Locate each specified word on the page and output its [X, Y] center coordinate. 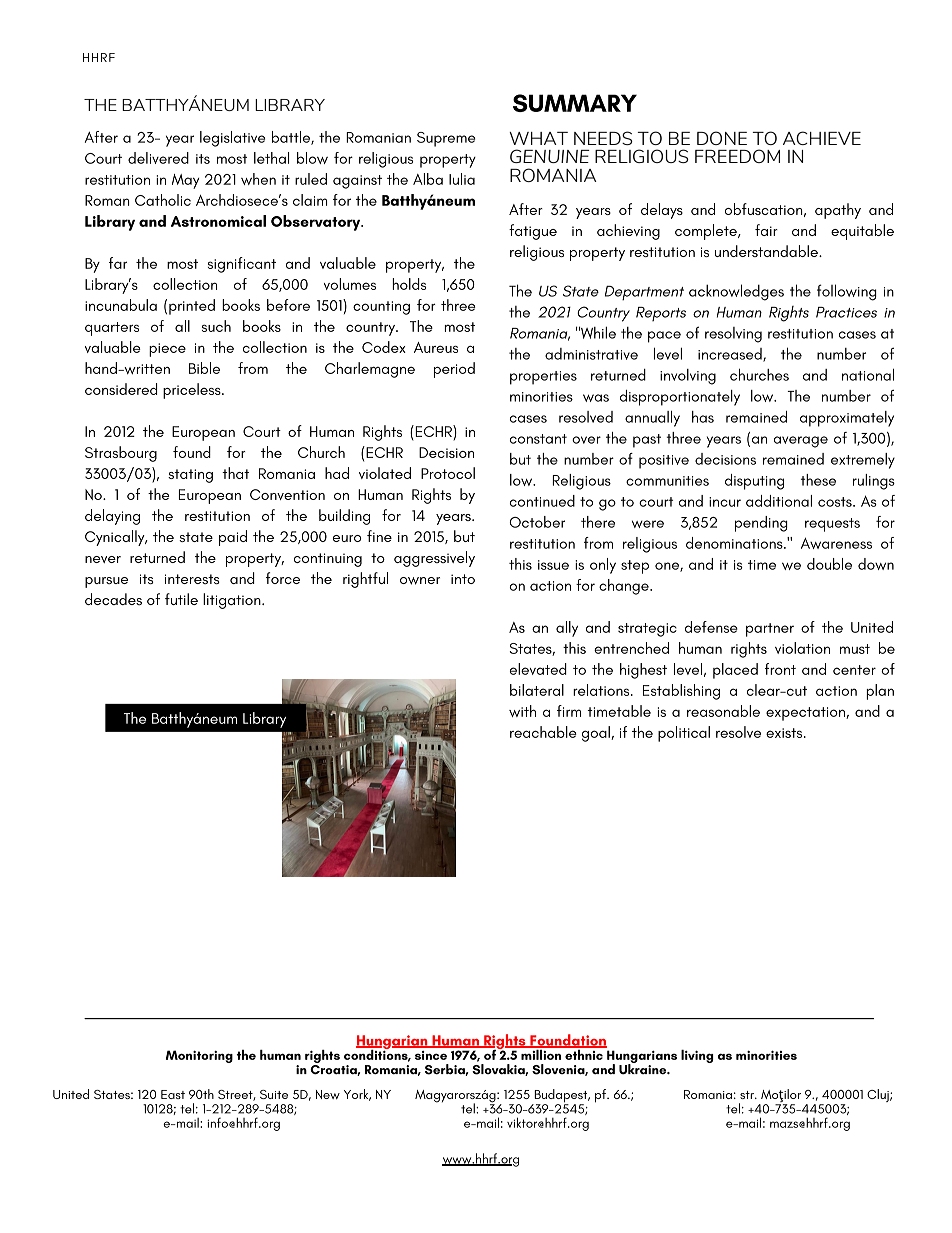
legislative [232, 139]
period [454, 370]
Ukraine [644, 1068]
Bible [204, 368]
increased [731, 355]
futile [181, 599]
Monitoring [199, 1056]
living [697, 1056]
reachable [543, 732]
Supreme [446, 139]
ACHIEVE [822, 138]
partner [770, 630]
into [463, 579]
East [173, 1094]
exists [785, 733]
